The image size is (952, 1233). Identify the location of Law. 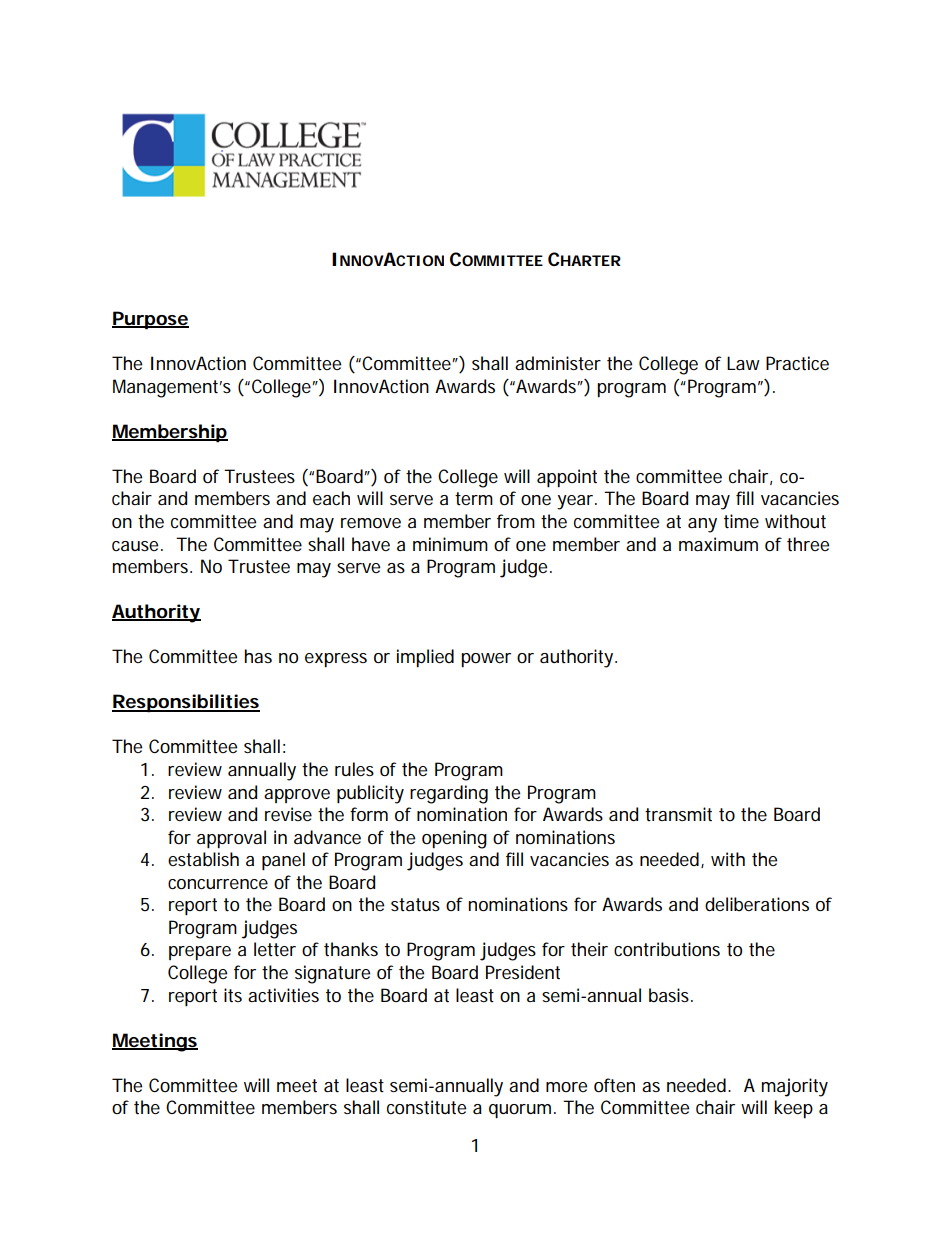
(743, 363).
